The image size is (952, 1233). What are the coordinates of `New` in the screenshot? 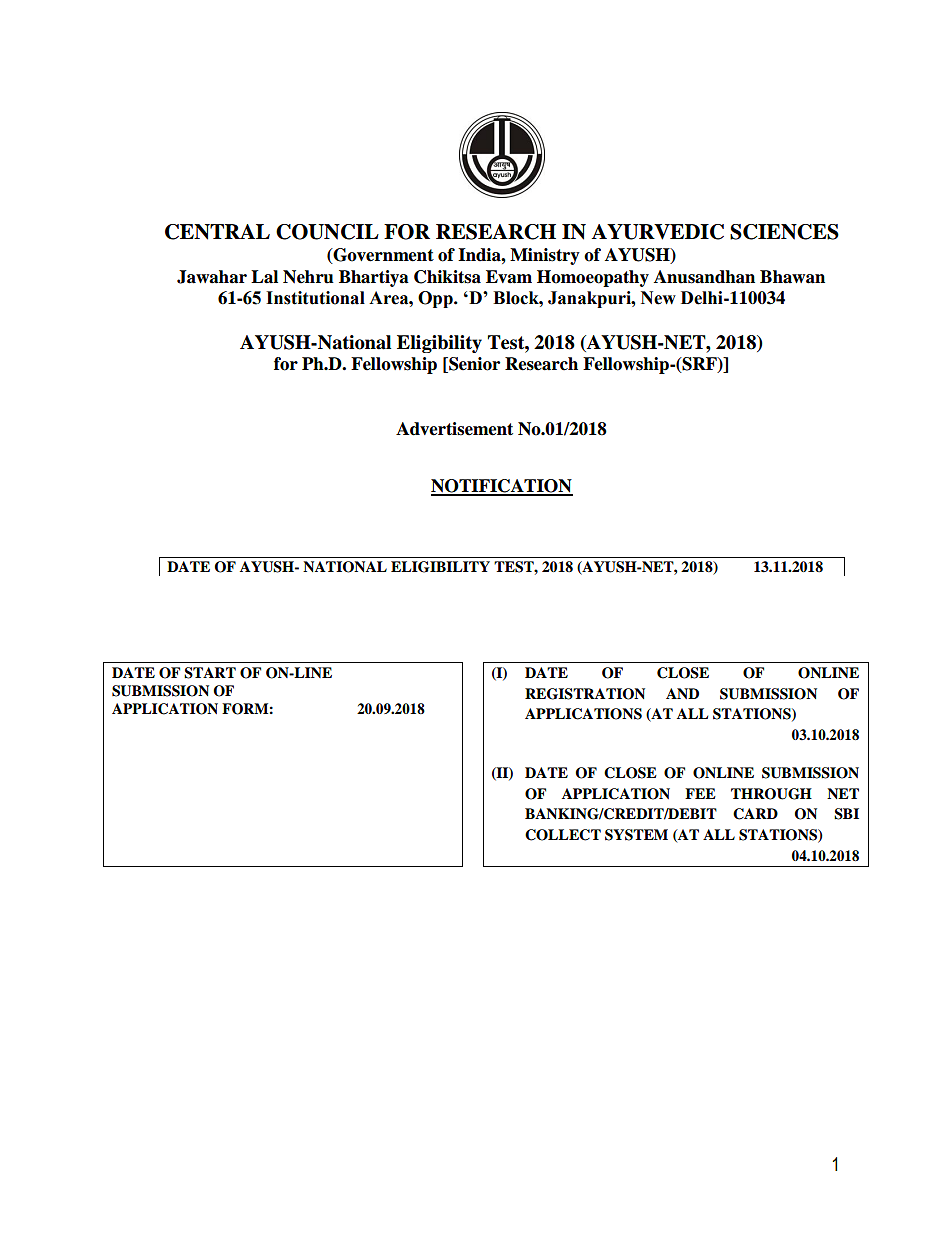 It's located at (658, 298).
